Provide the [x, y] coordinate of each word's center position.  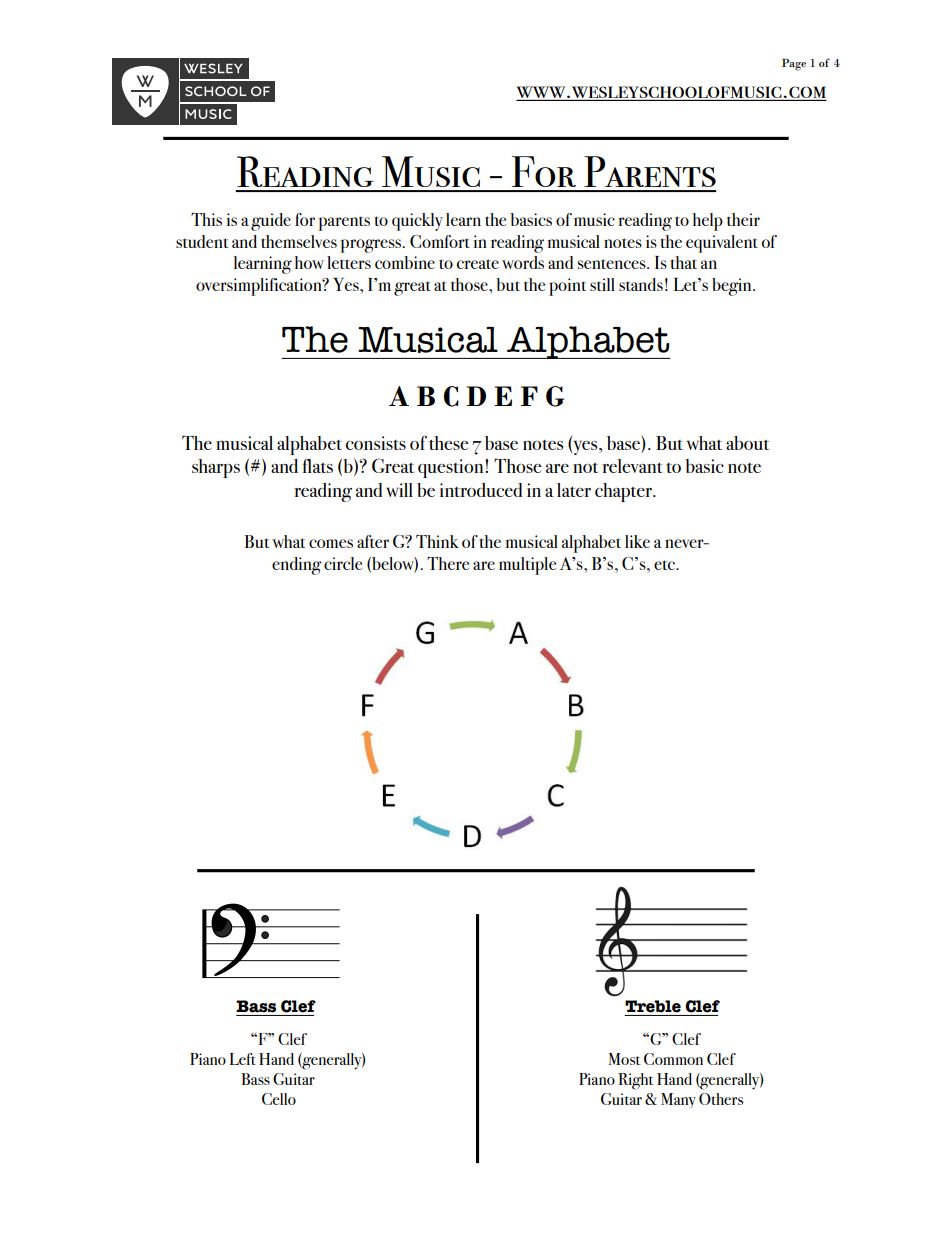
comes [331, 543]
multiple [527, 566]
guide [271, 222]
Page [794, 64]
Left [243, 1059]
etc [665, 565]
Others [721, 1099]
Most [624, 1059]
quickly [417, 222]
